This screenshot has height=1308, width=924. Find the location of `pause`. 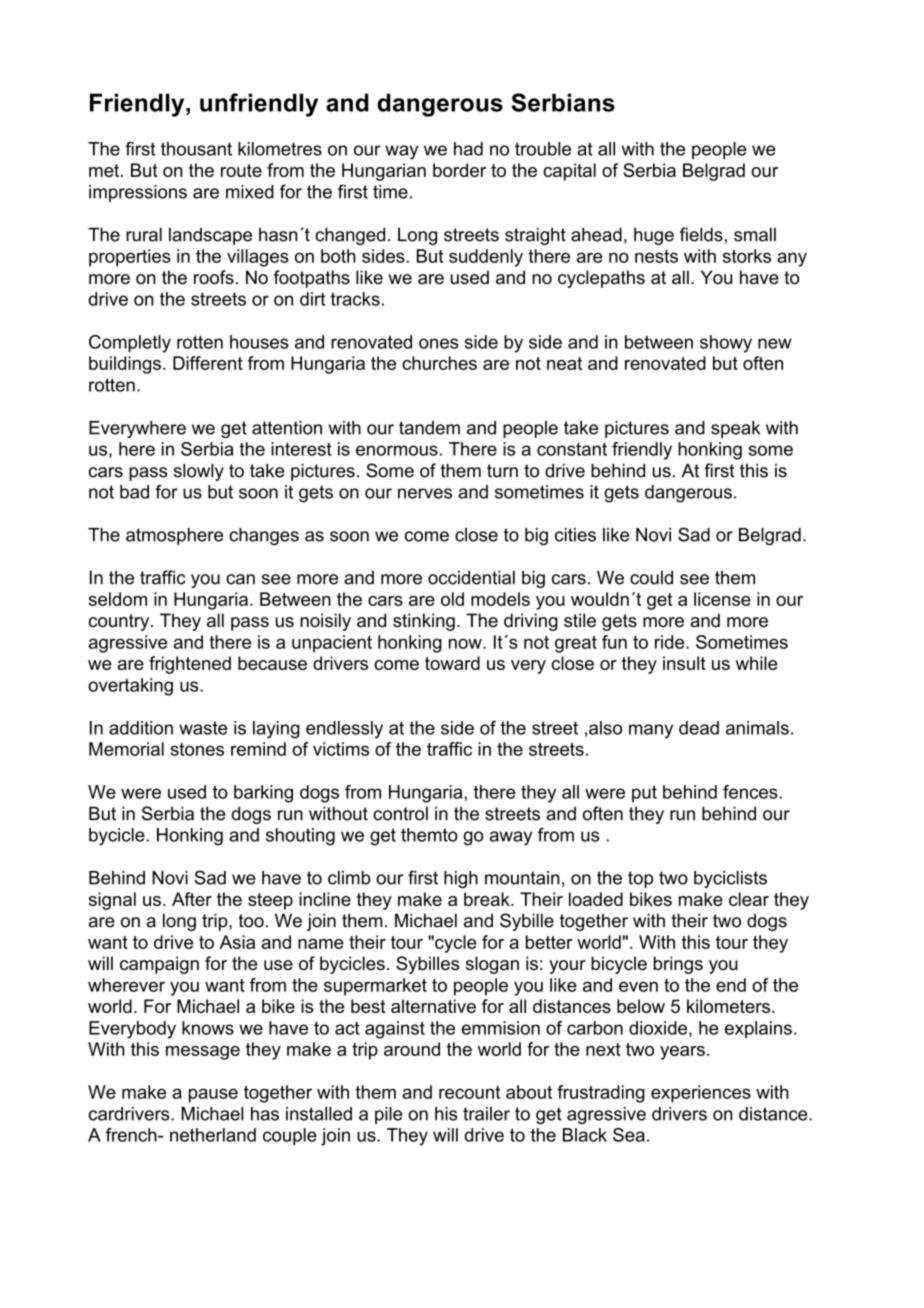

pause is located at coordinates (213, 1095).
